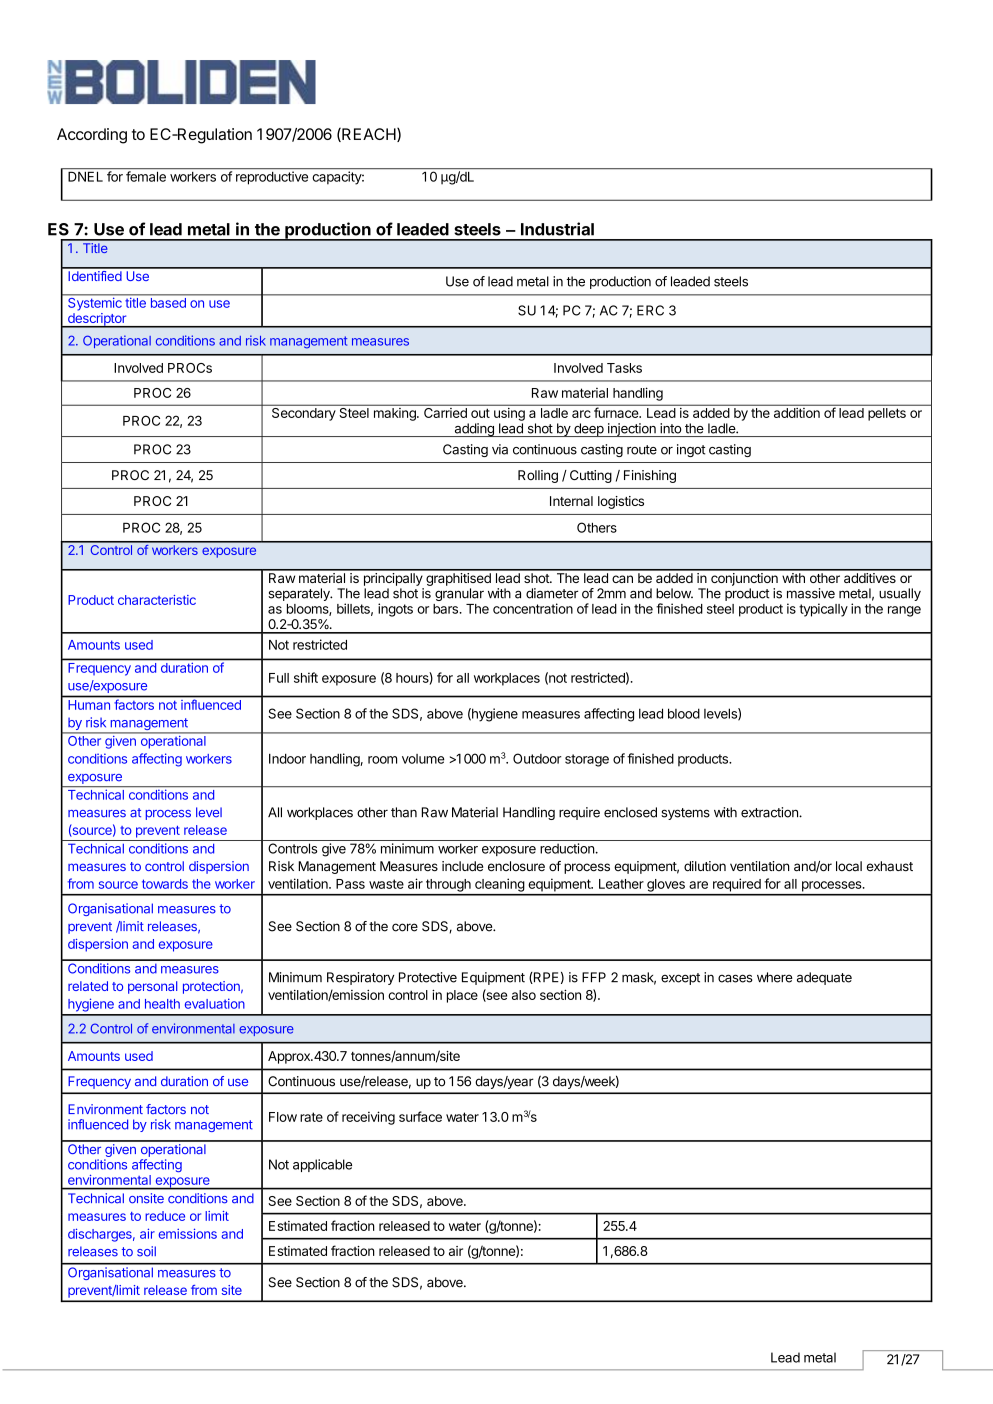  Describe the element at coordinates (279, 678) in the screenshot. I see `Full` at that location.
